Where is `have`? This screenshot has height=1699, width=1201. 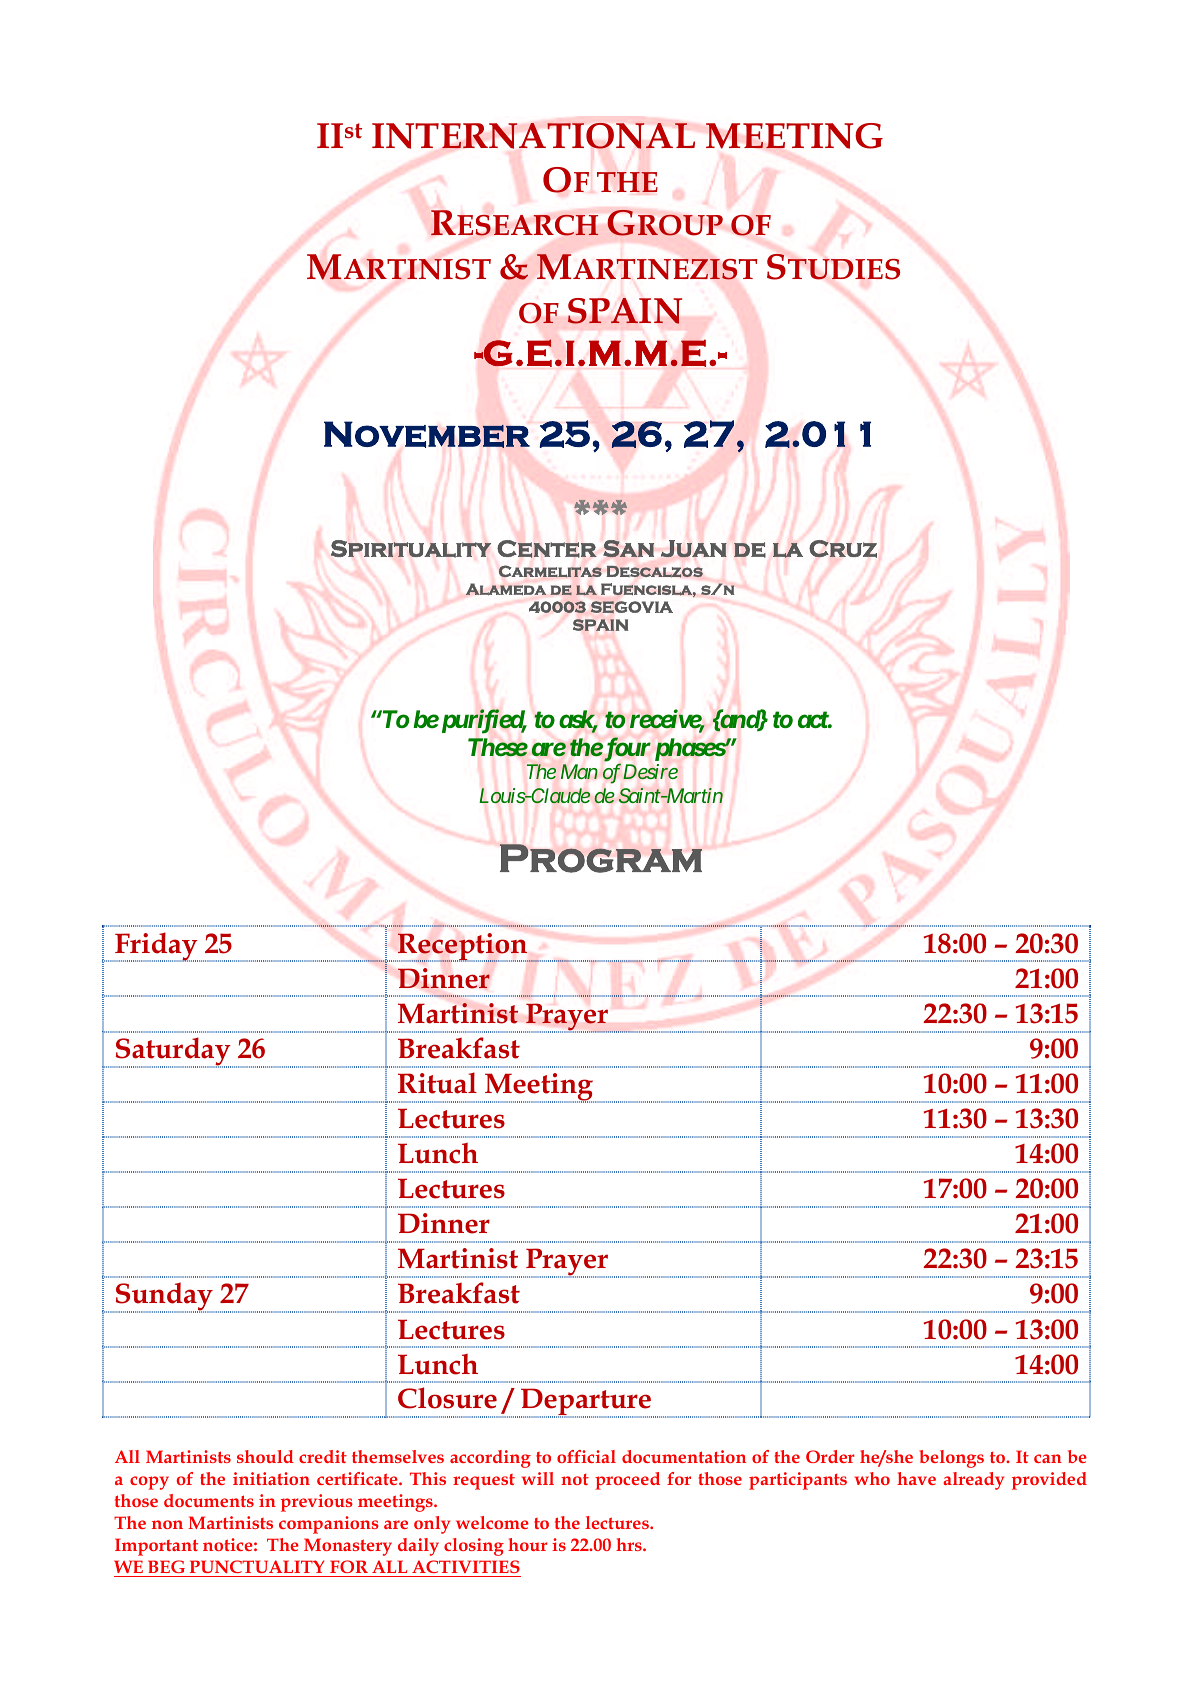 have is located at coordinates (916, 1478).
